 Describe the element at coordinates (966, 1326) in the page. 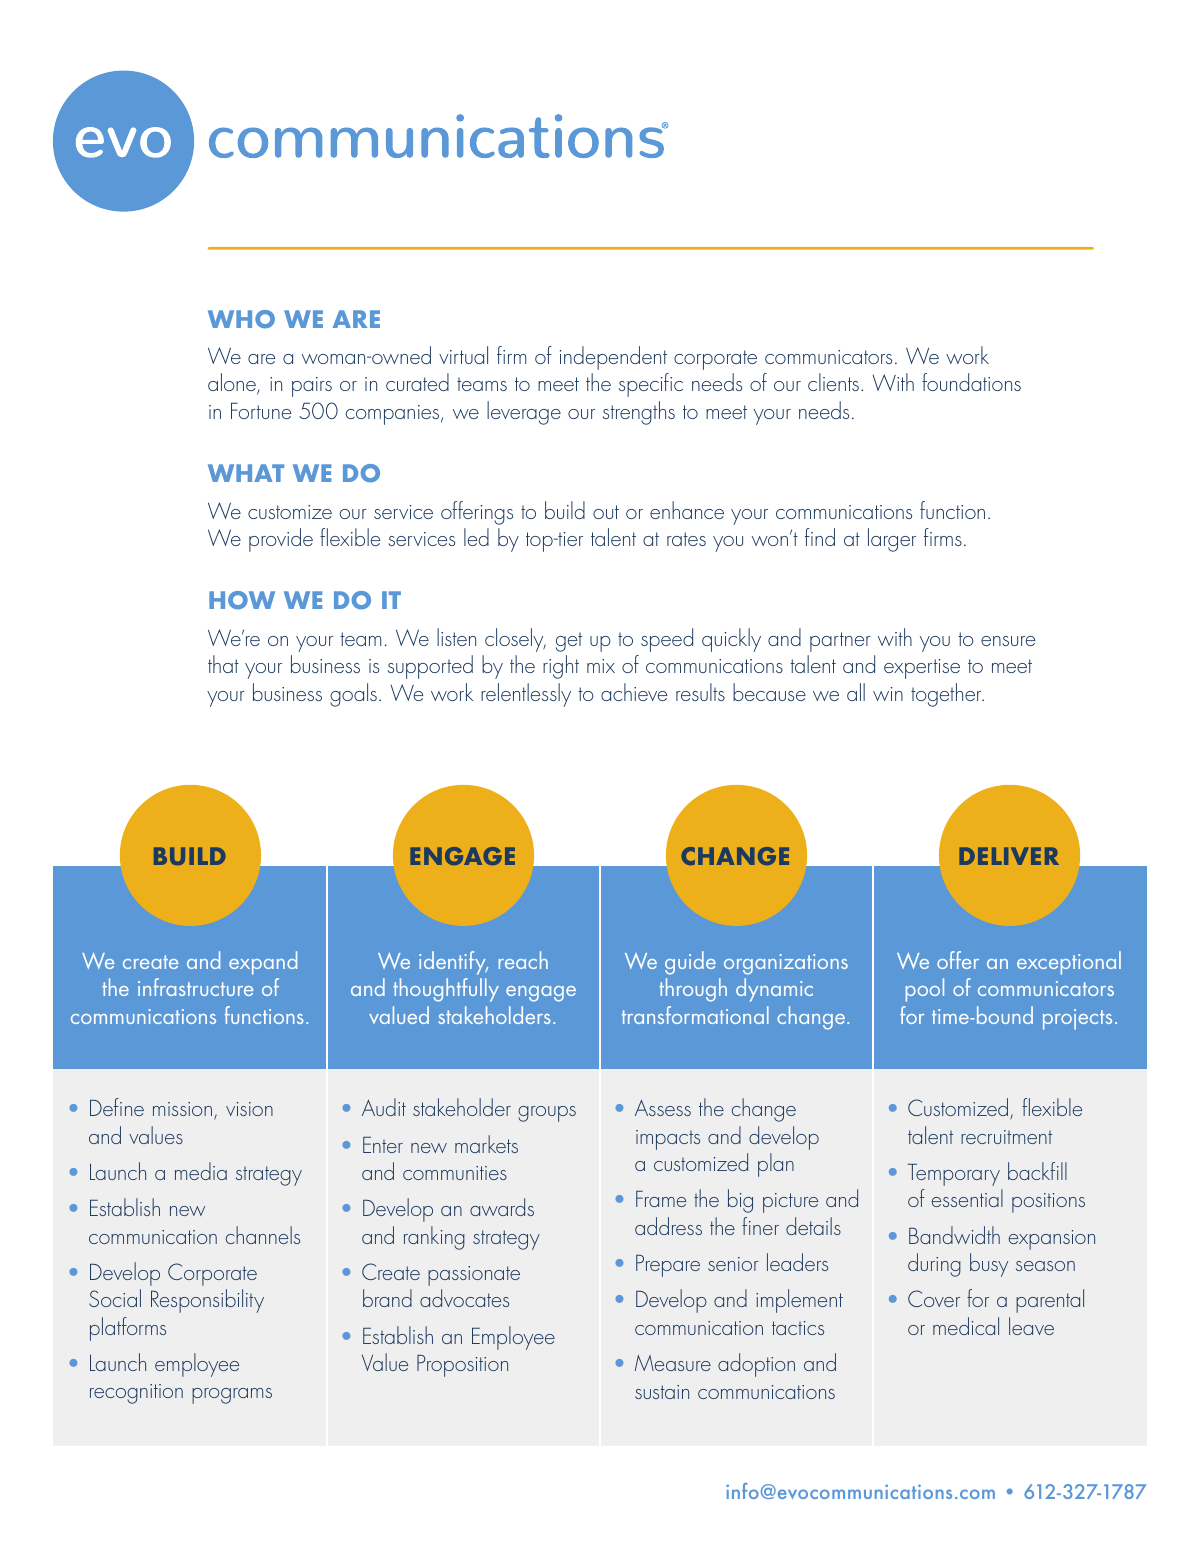

I see `medical` at that location.
